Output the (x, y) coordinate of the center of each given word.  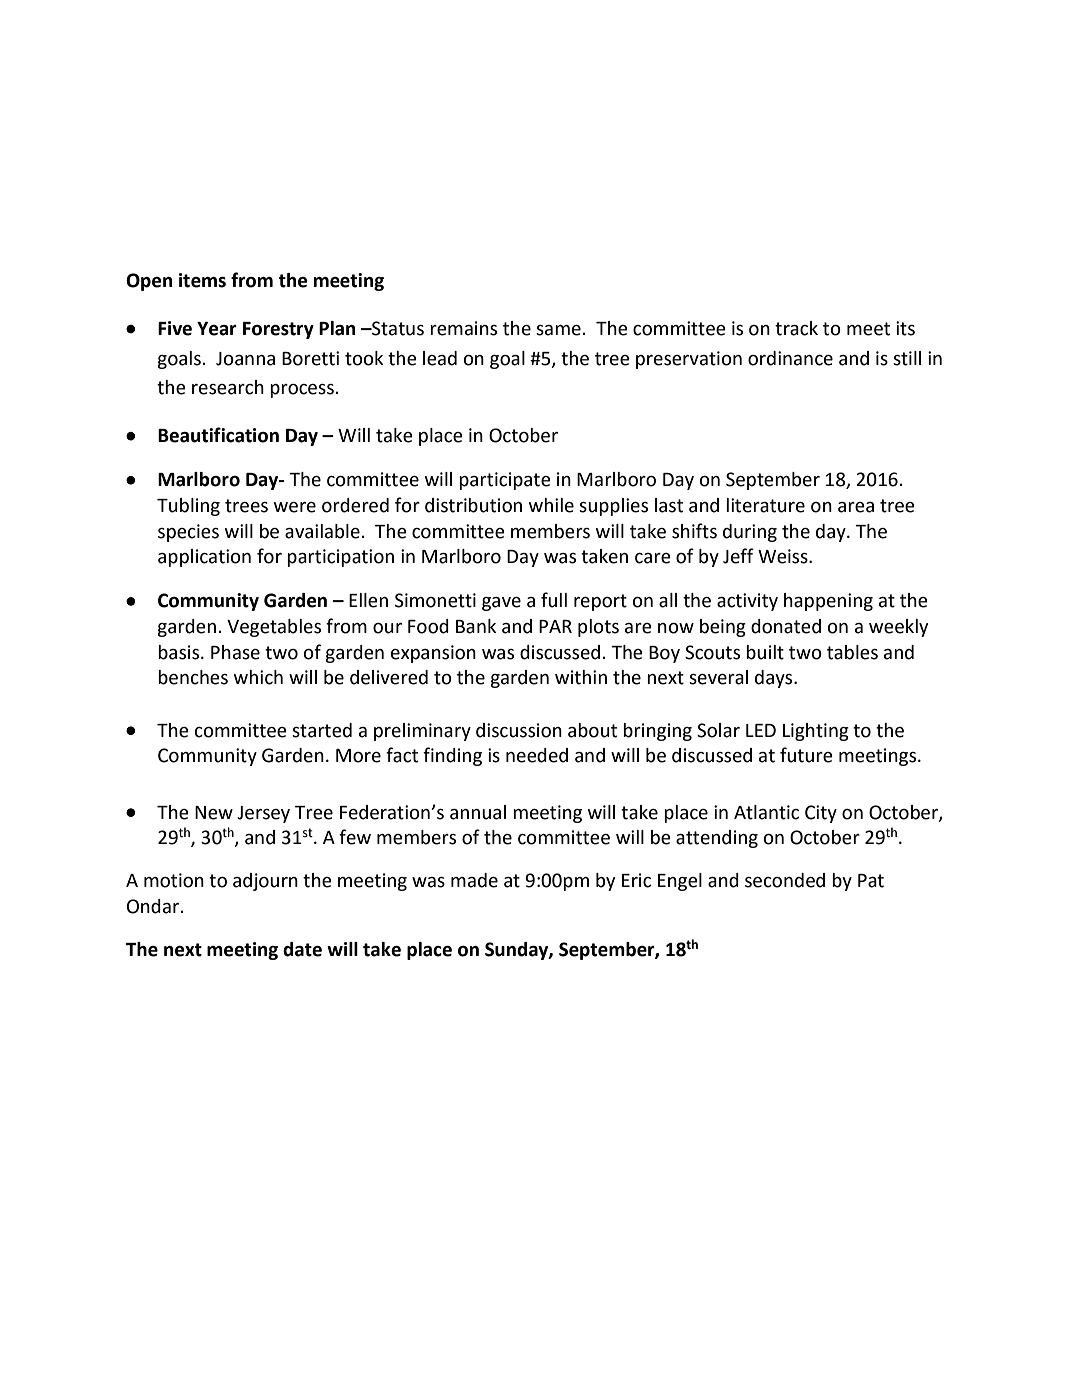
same (559, 330)
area (856, 507)
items (202, 280)
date (302, 949)
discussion (519, 730)
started (322, 730)
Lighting (816, 732)
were (295, 507)
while (551, 505)
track (796, 328)
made (474, 880)
